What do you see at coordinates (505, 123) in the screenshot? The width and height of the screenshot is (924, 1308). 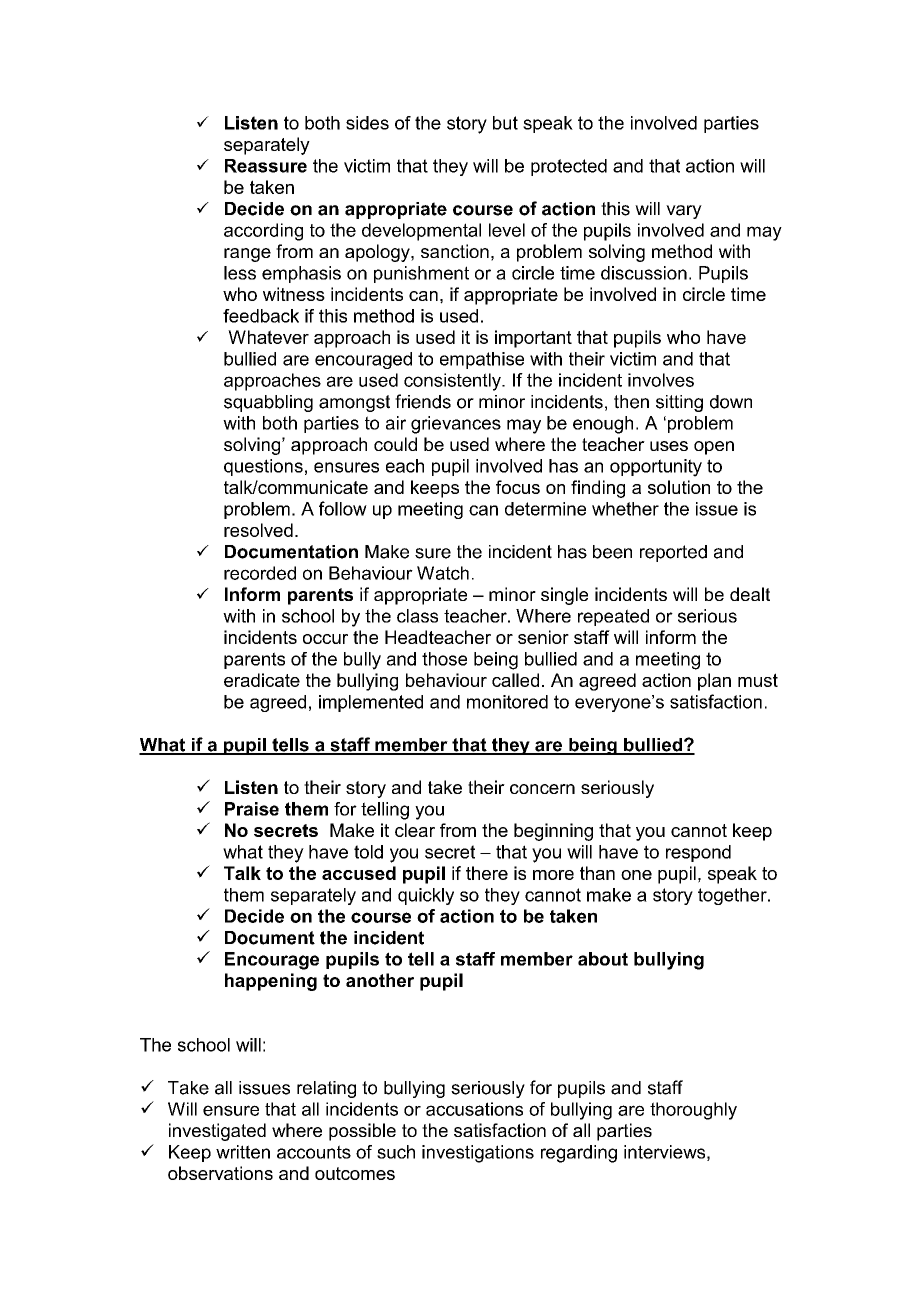 I see `but` at bounding box center [505, 123].
